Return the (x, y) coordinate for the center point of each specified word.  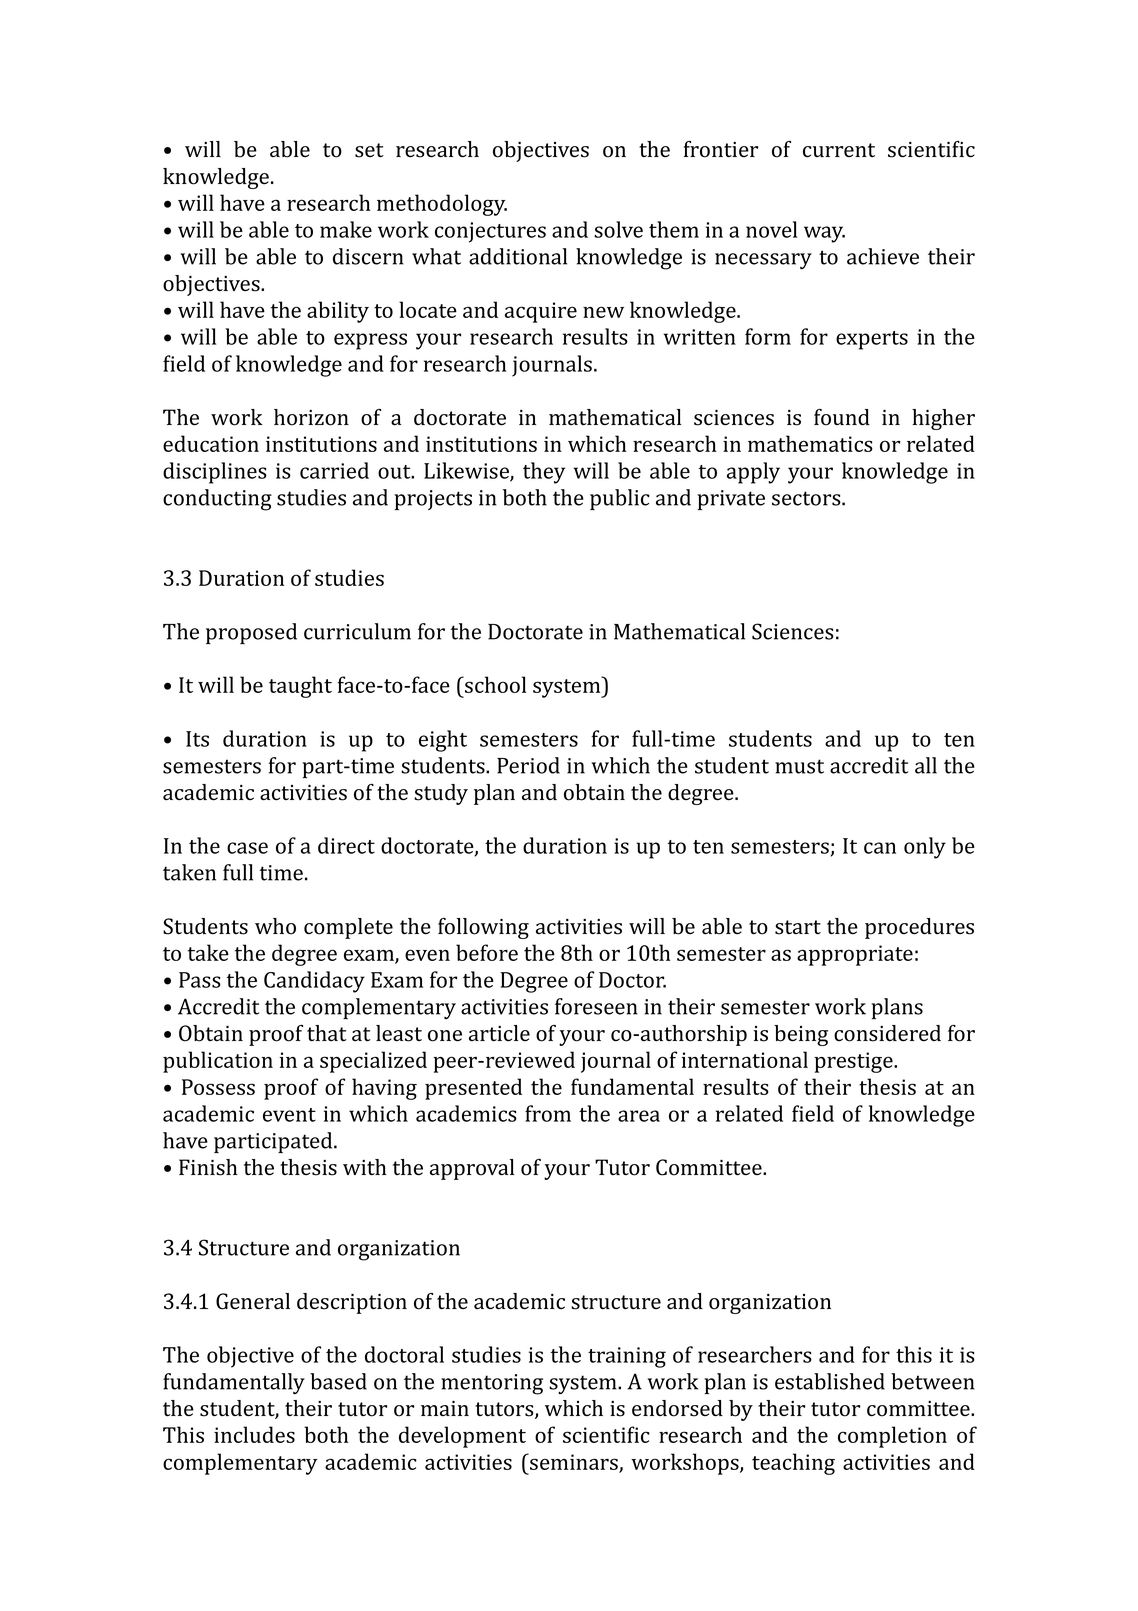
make (346, 229)
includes (254, 1434)
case (247, 848)
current (839, 150)
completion (892, 1437)
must (799, 766)
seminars (574, 1462)
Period (528, 765)
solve (618, 229)
